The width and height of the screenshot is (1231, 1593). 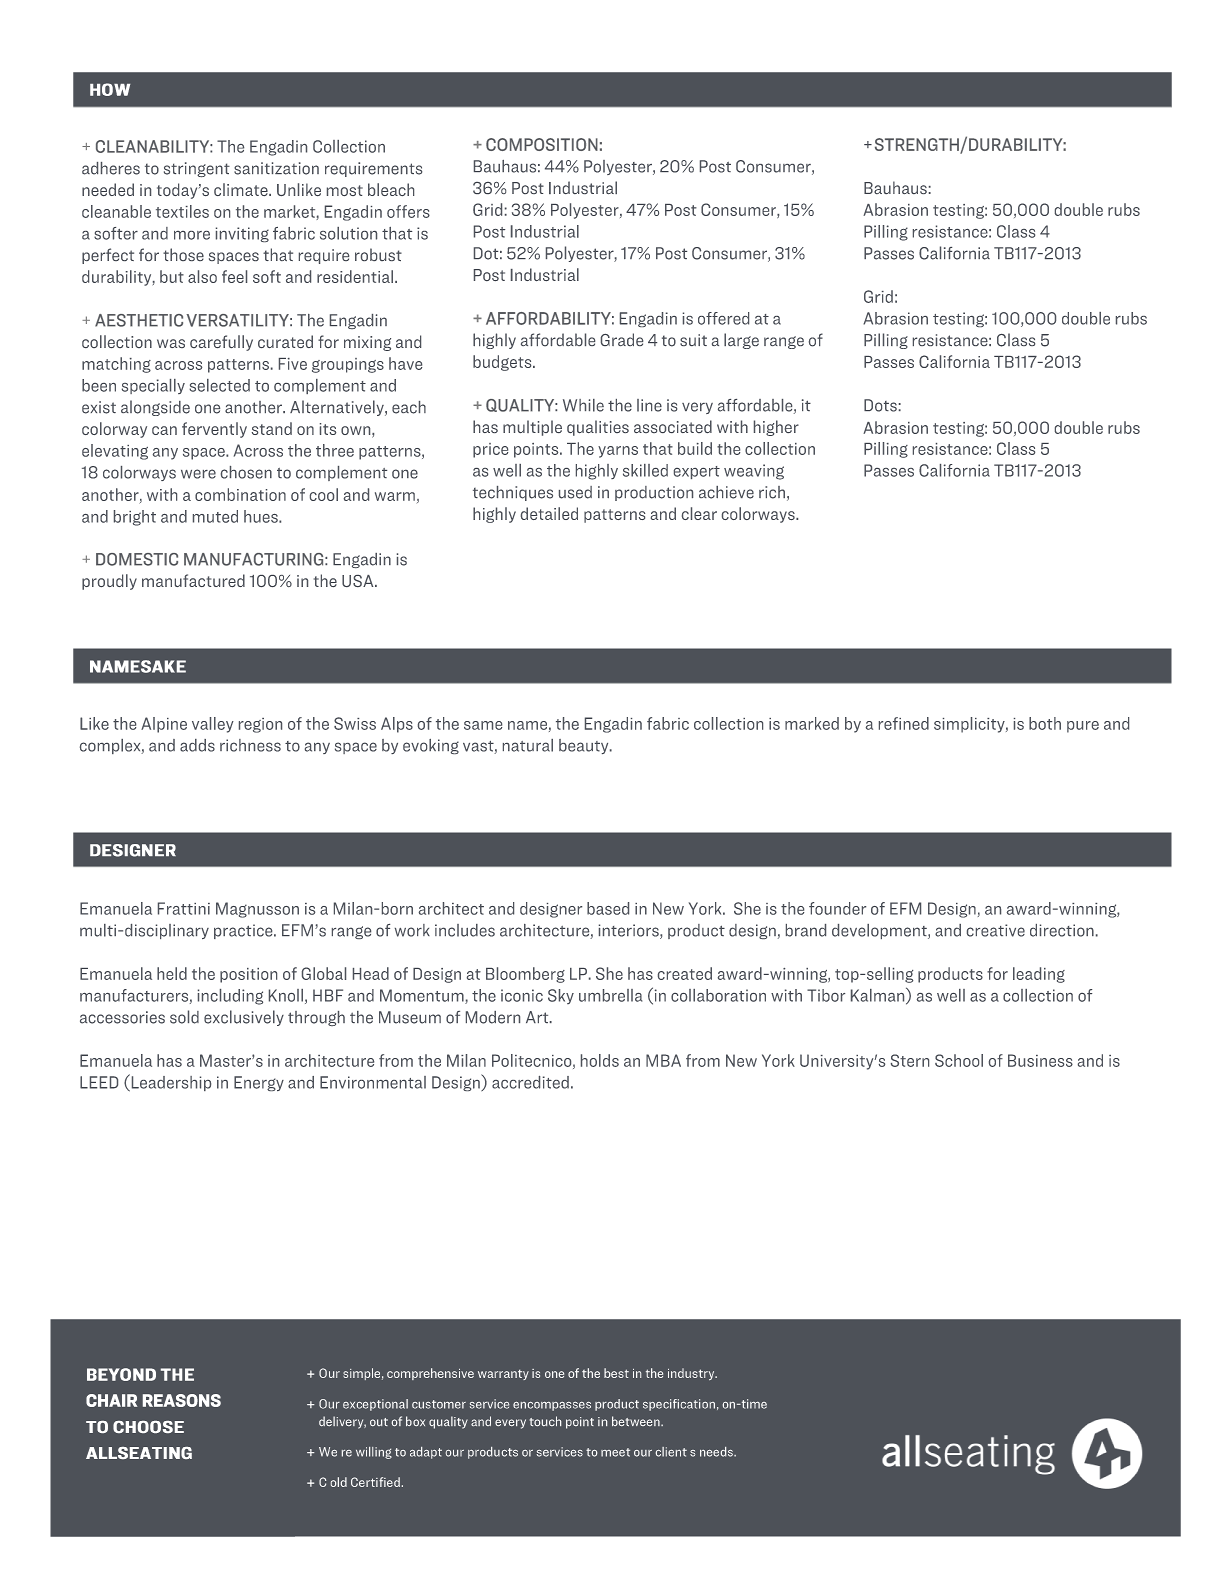 I want to click on textiles, so click(x=182, y=211).
